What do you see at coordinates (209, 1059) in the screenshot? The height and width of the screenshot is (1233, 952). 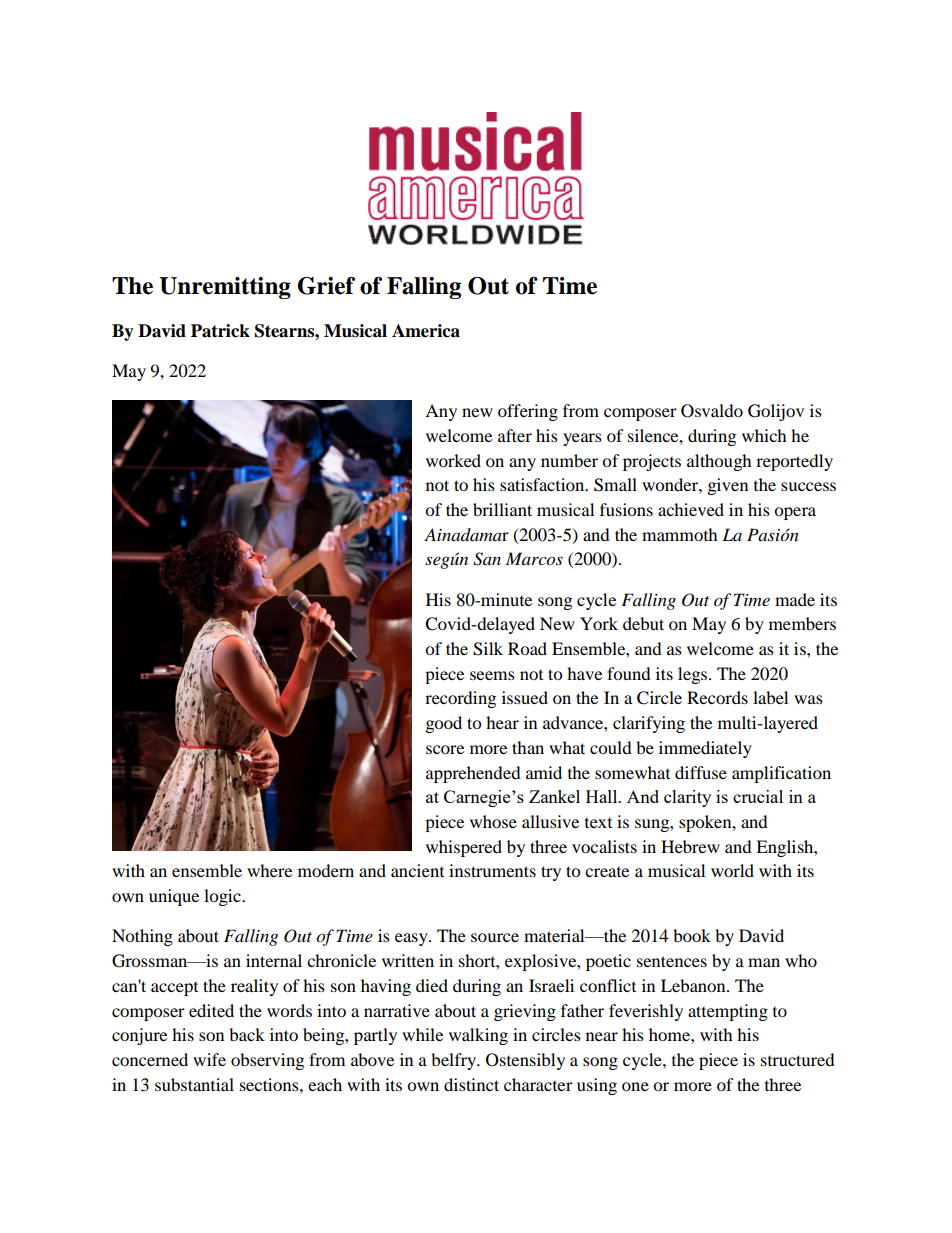 I see `wife` at bounding box center [209, 1059].
